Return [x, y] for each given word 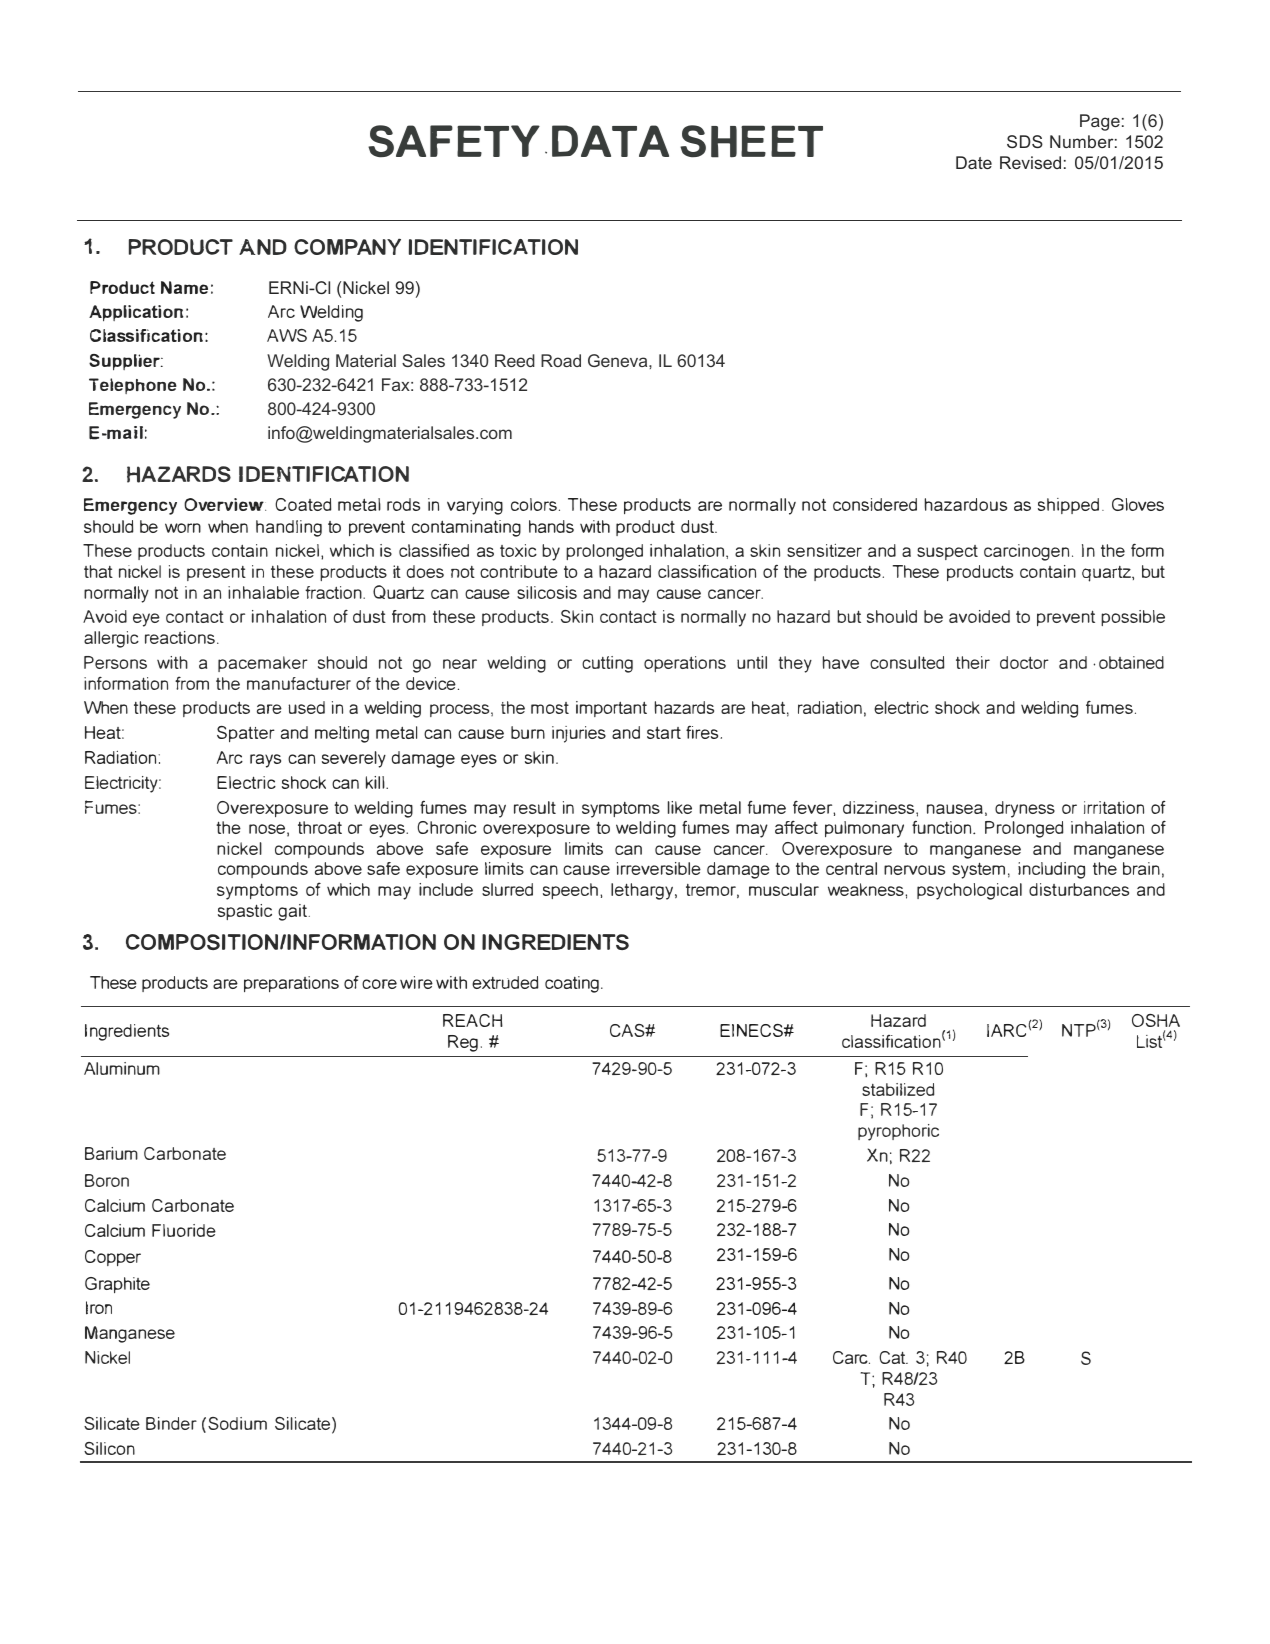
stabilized [898, 1089]
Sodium [237, 1423]
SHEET [751, 141]
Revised [1030, 162]
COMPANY [347, 246]
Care [851, 1357]
